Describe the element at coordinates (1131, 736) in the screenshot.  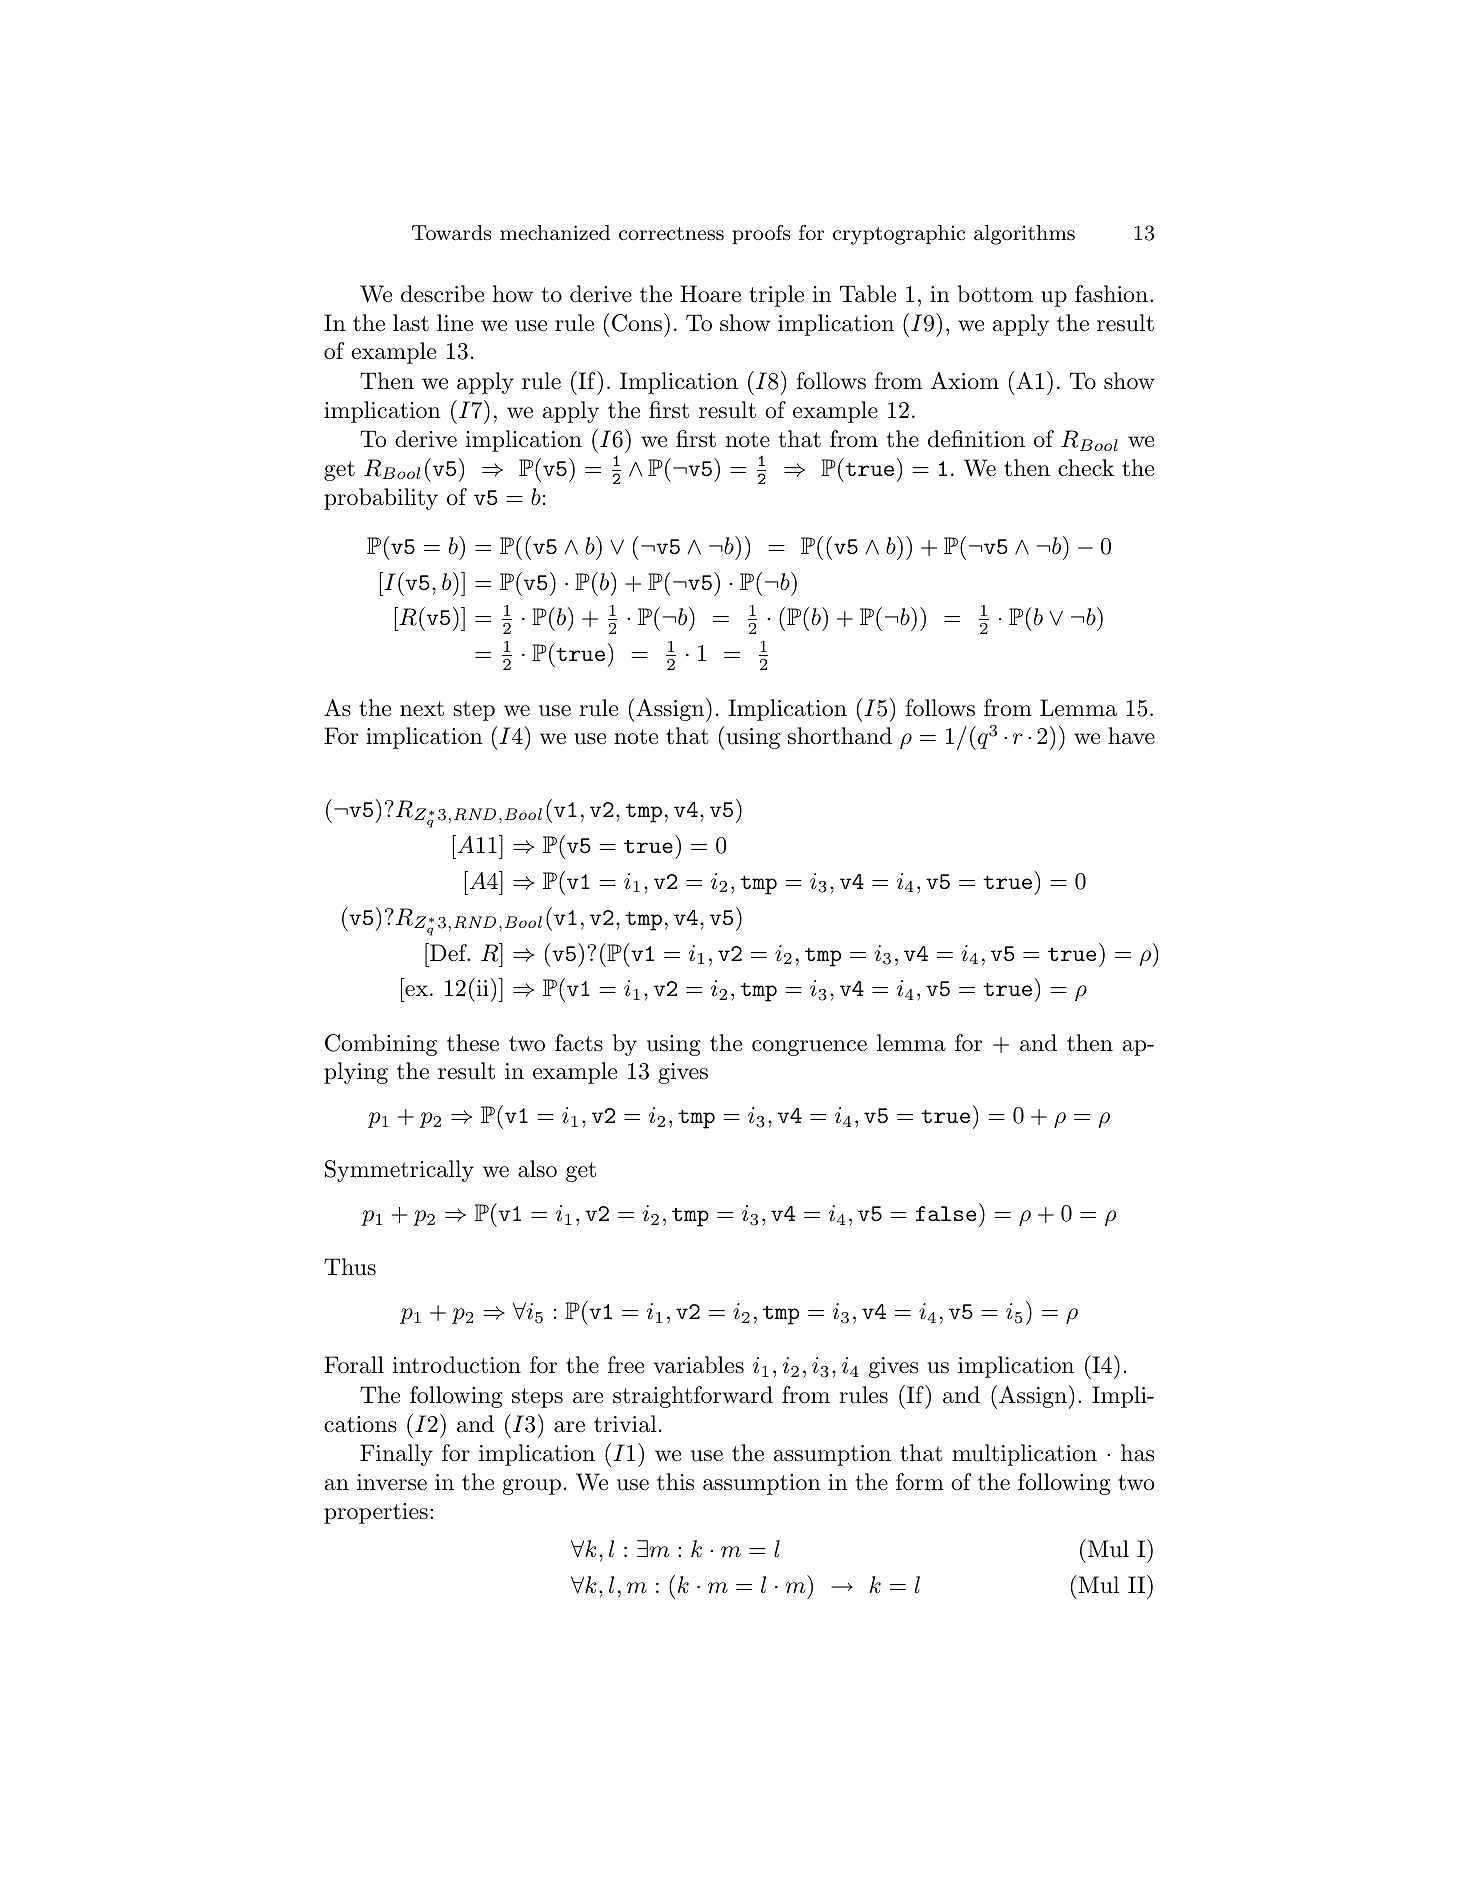
I see `have` at that location.
